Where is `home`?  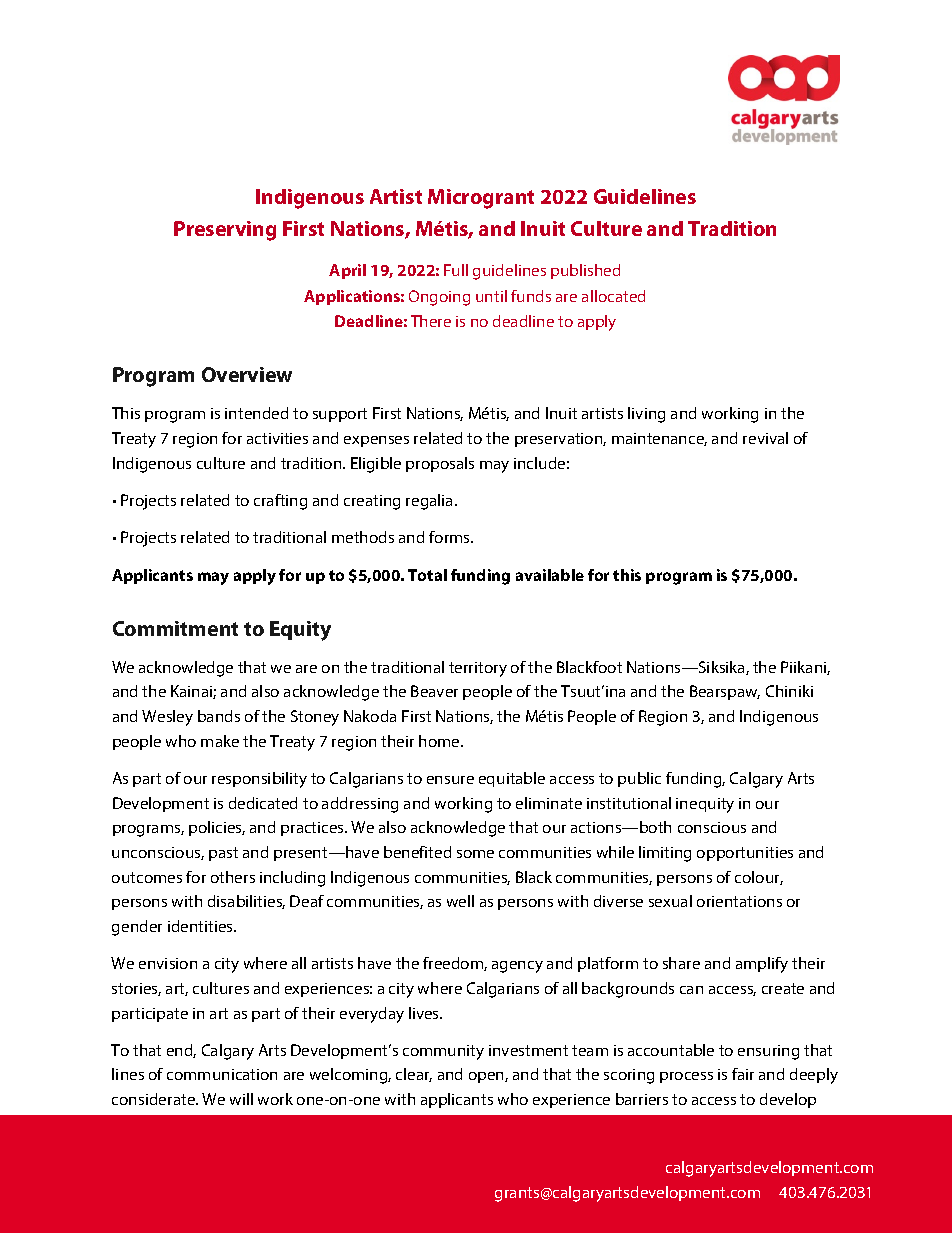
home is located at coordinates (440, 741).
